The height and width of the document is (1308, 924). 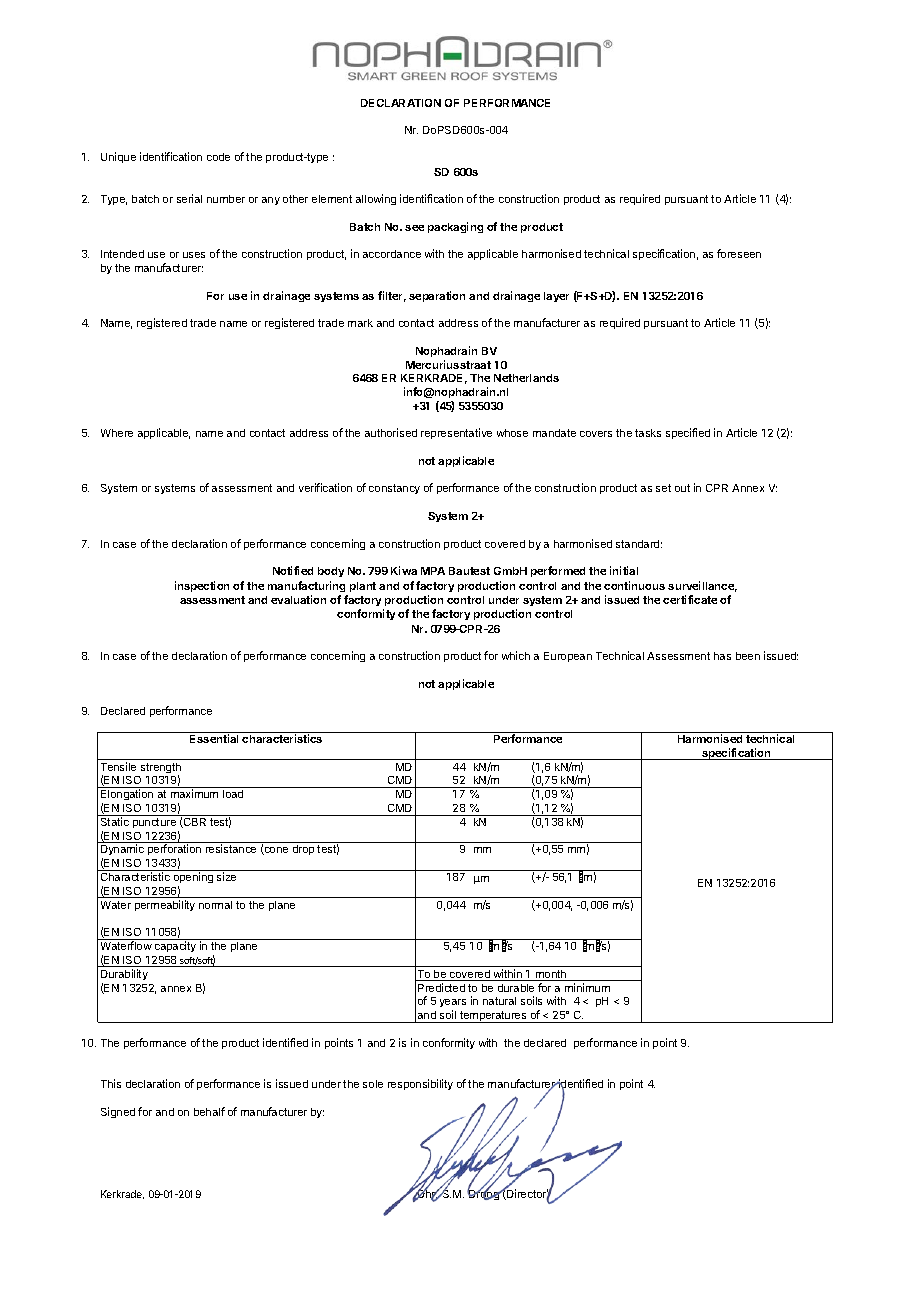 What do you see at coordinates (209, 1111) in the document?
I see `behalf` at bounding box center [209, 1111].
